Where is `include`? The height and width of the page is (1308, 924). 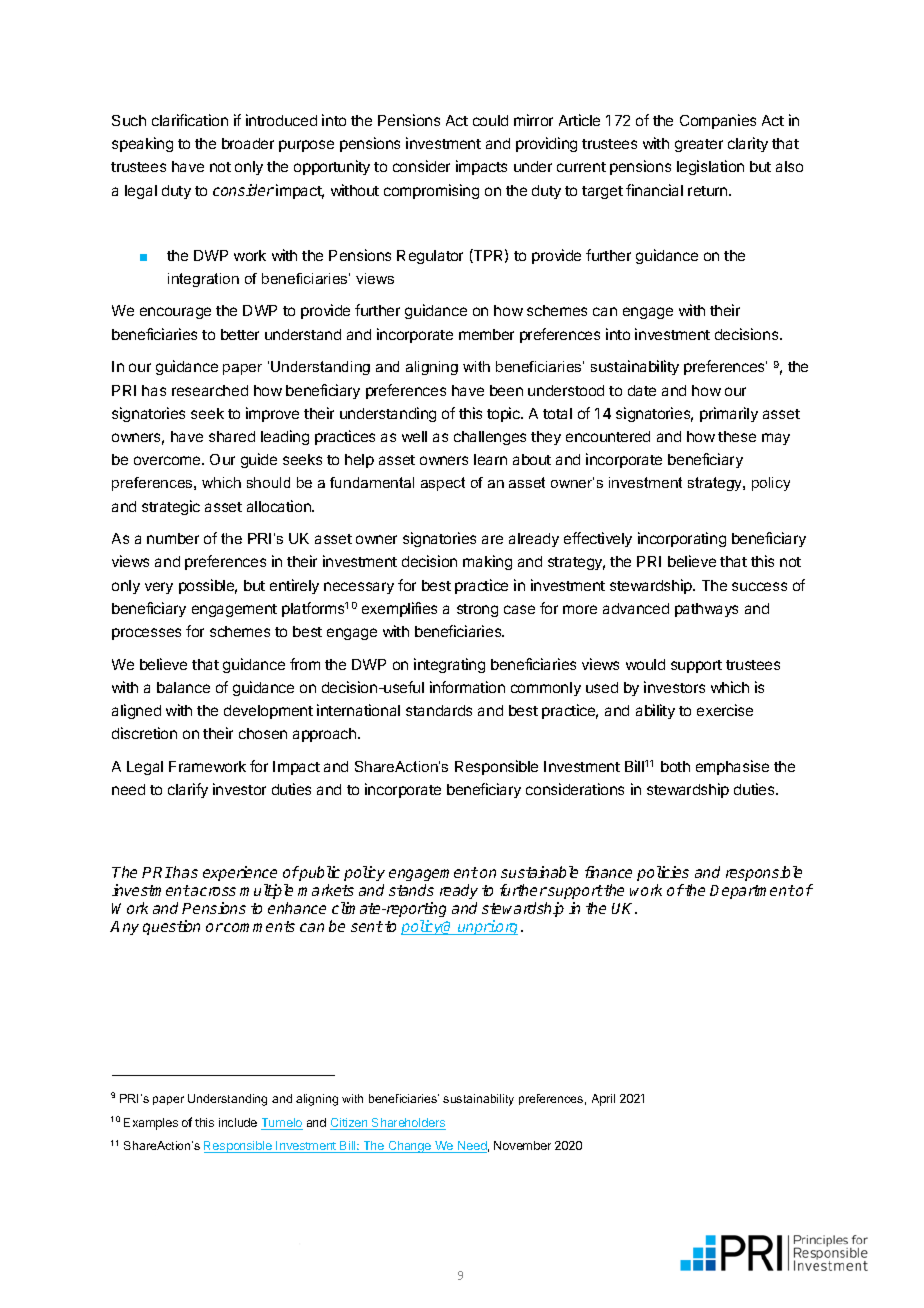
include is located at coordinates (238, 1122).
